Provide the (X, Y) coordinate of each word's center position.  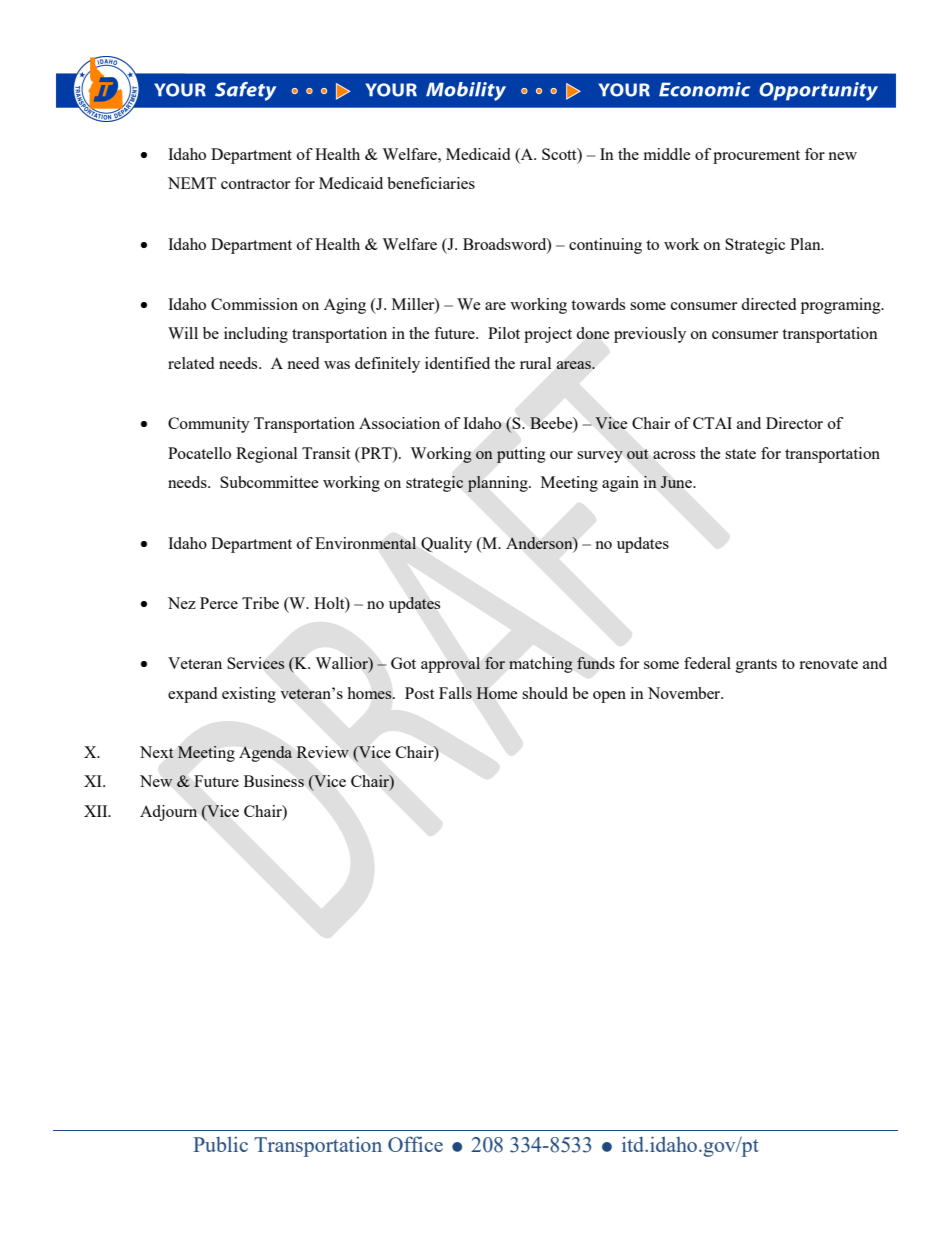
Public (220, 1144)
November (685, 693)
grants (756, 666)
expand (192, 695)
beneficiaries (431, 183)
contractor (255, 184)
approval (451, 665)
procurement (756, 157)
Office (415, 1144)
